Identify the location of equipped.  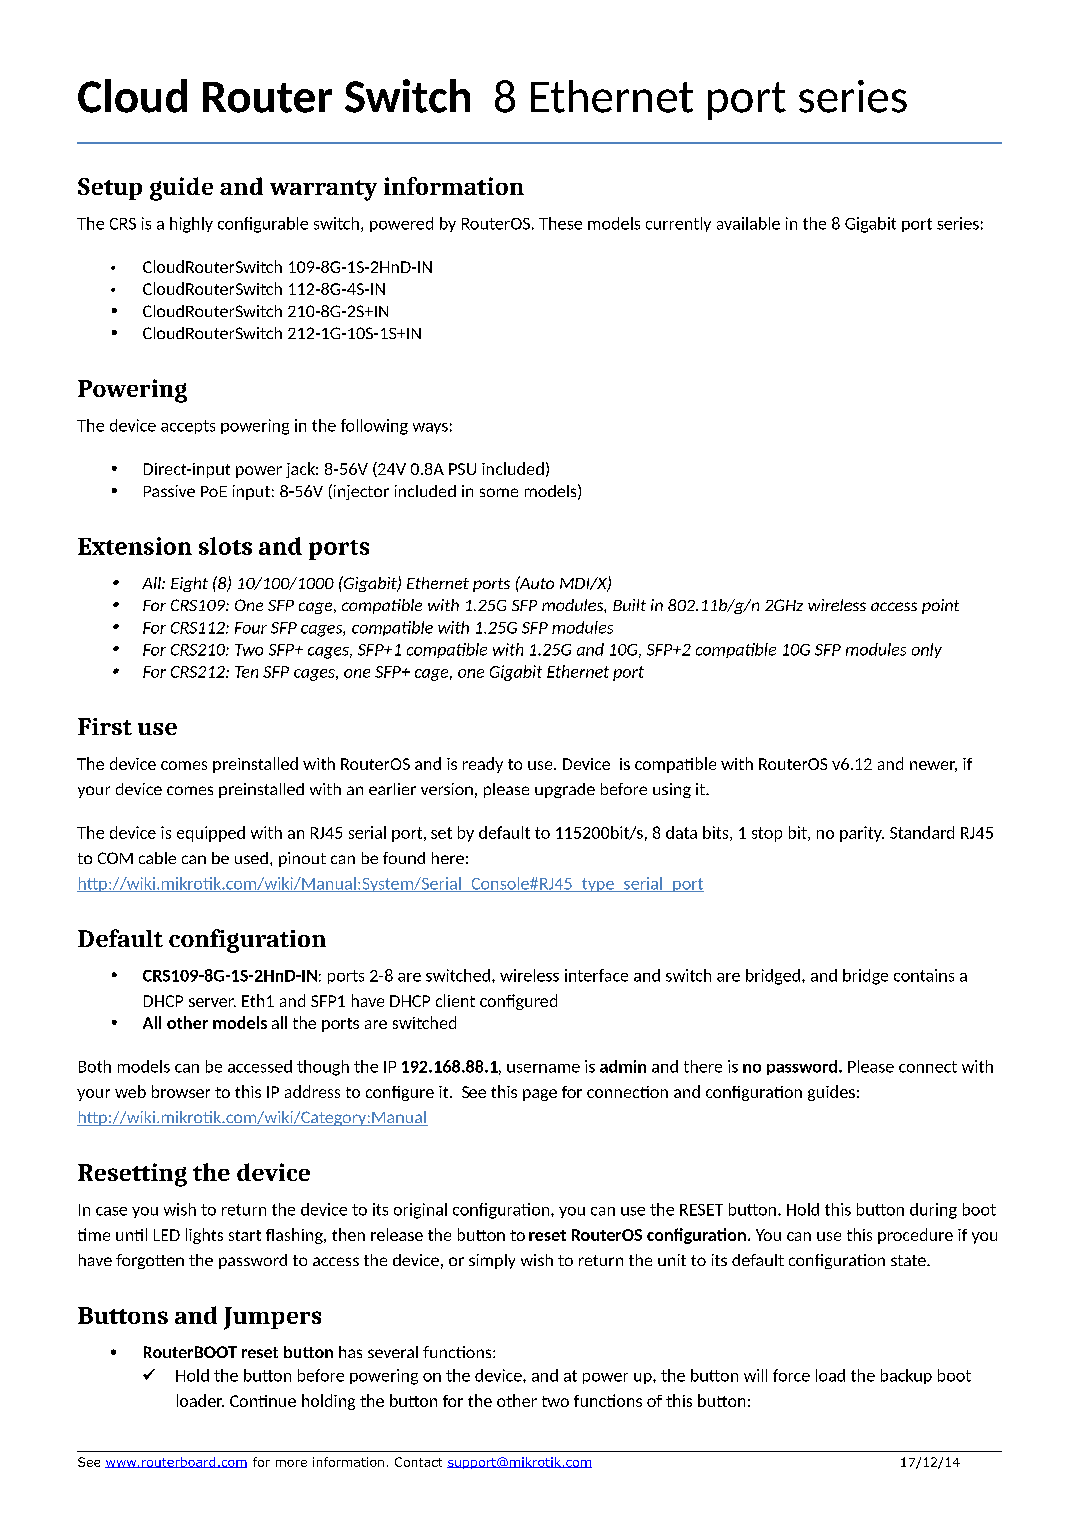
(211, 834).
